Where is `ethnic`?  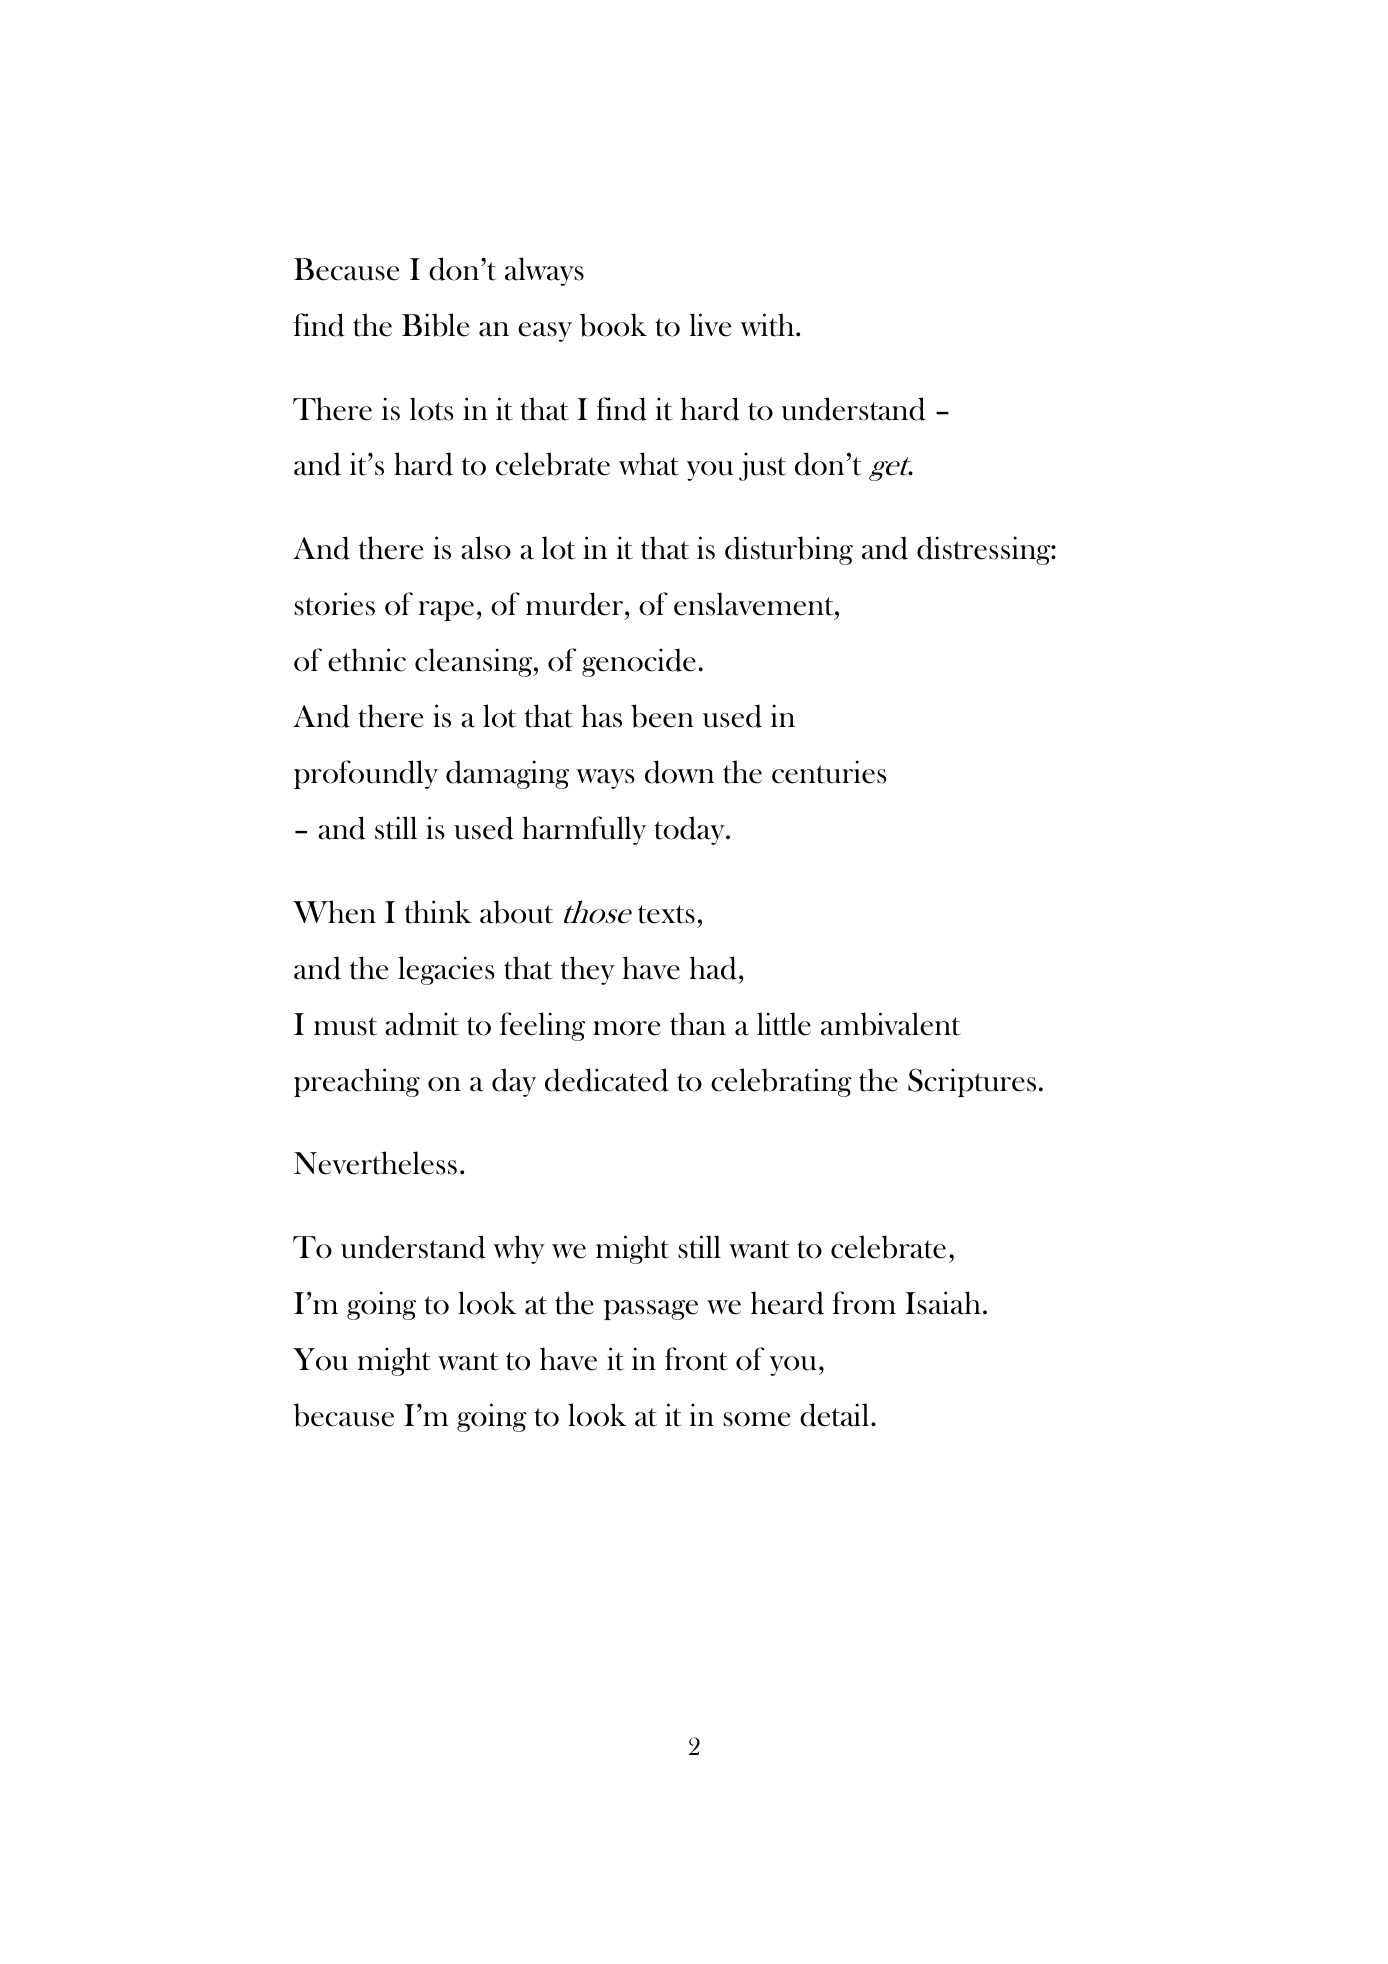
ethnic is located at coordinates (367, 660).
